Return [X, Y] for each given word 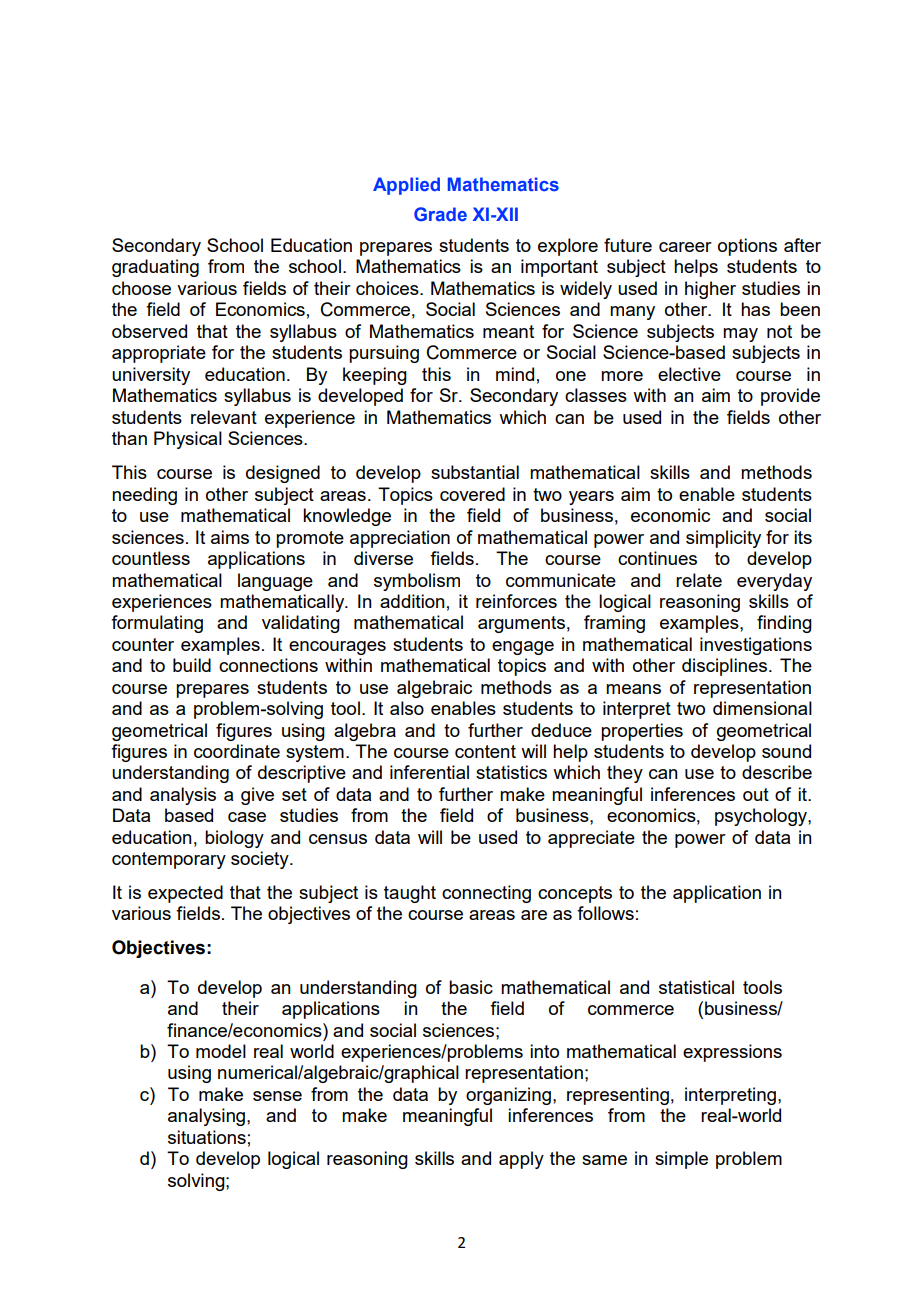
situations [207, 1137]
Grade [440, 214]
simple [681, 1160]
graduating [155, 268]
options [747, 247]
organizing [508, 1096]
